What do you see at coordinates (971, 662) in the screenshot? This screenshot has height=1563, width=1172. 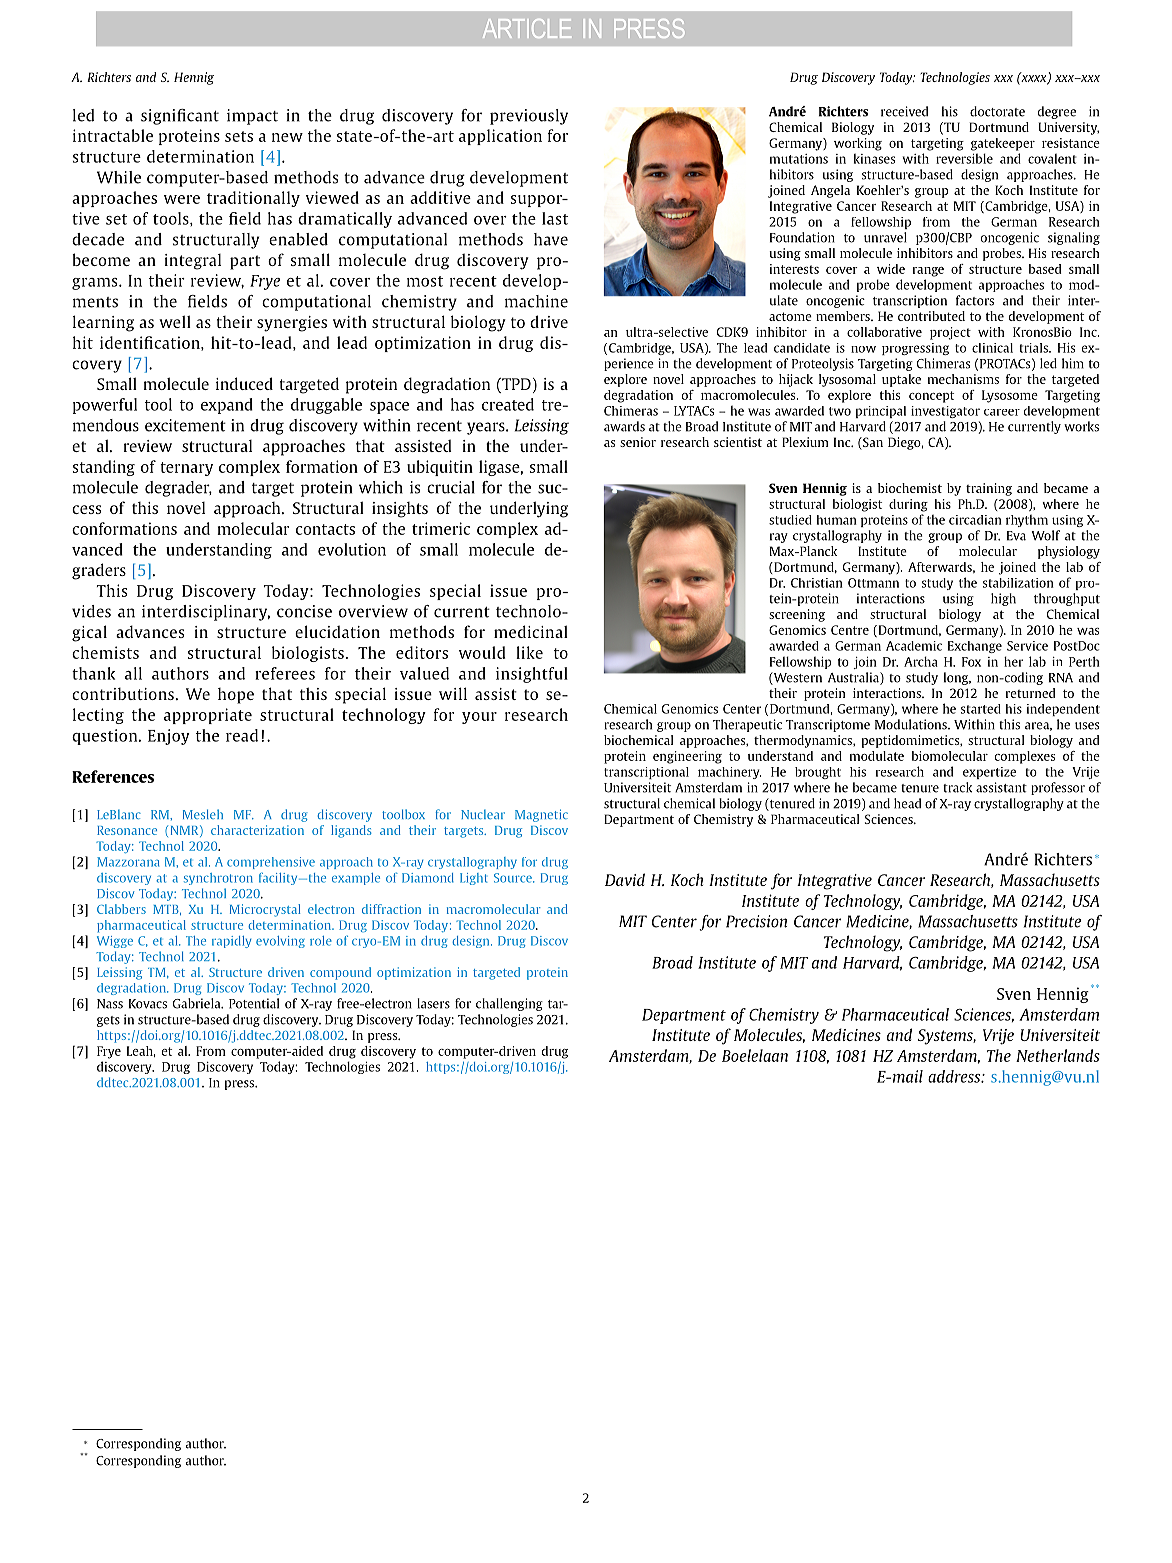 I see `Fox` at bounding box center [971, 662].
